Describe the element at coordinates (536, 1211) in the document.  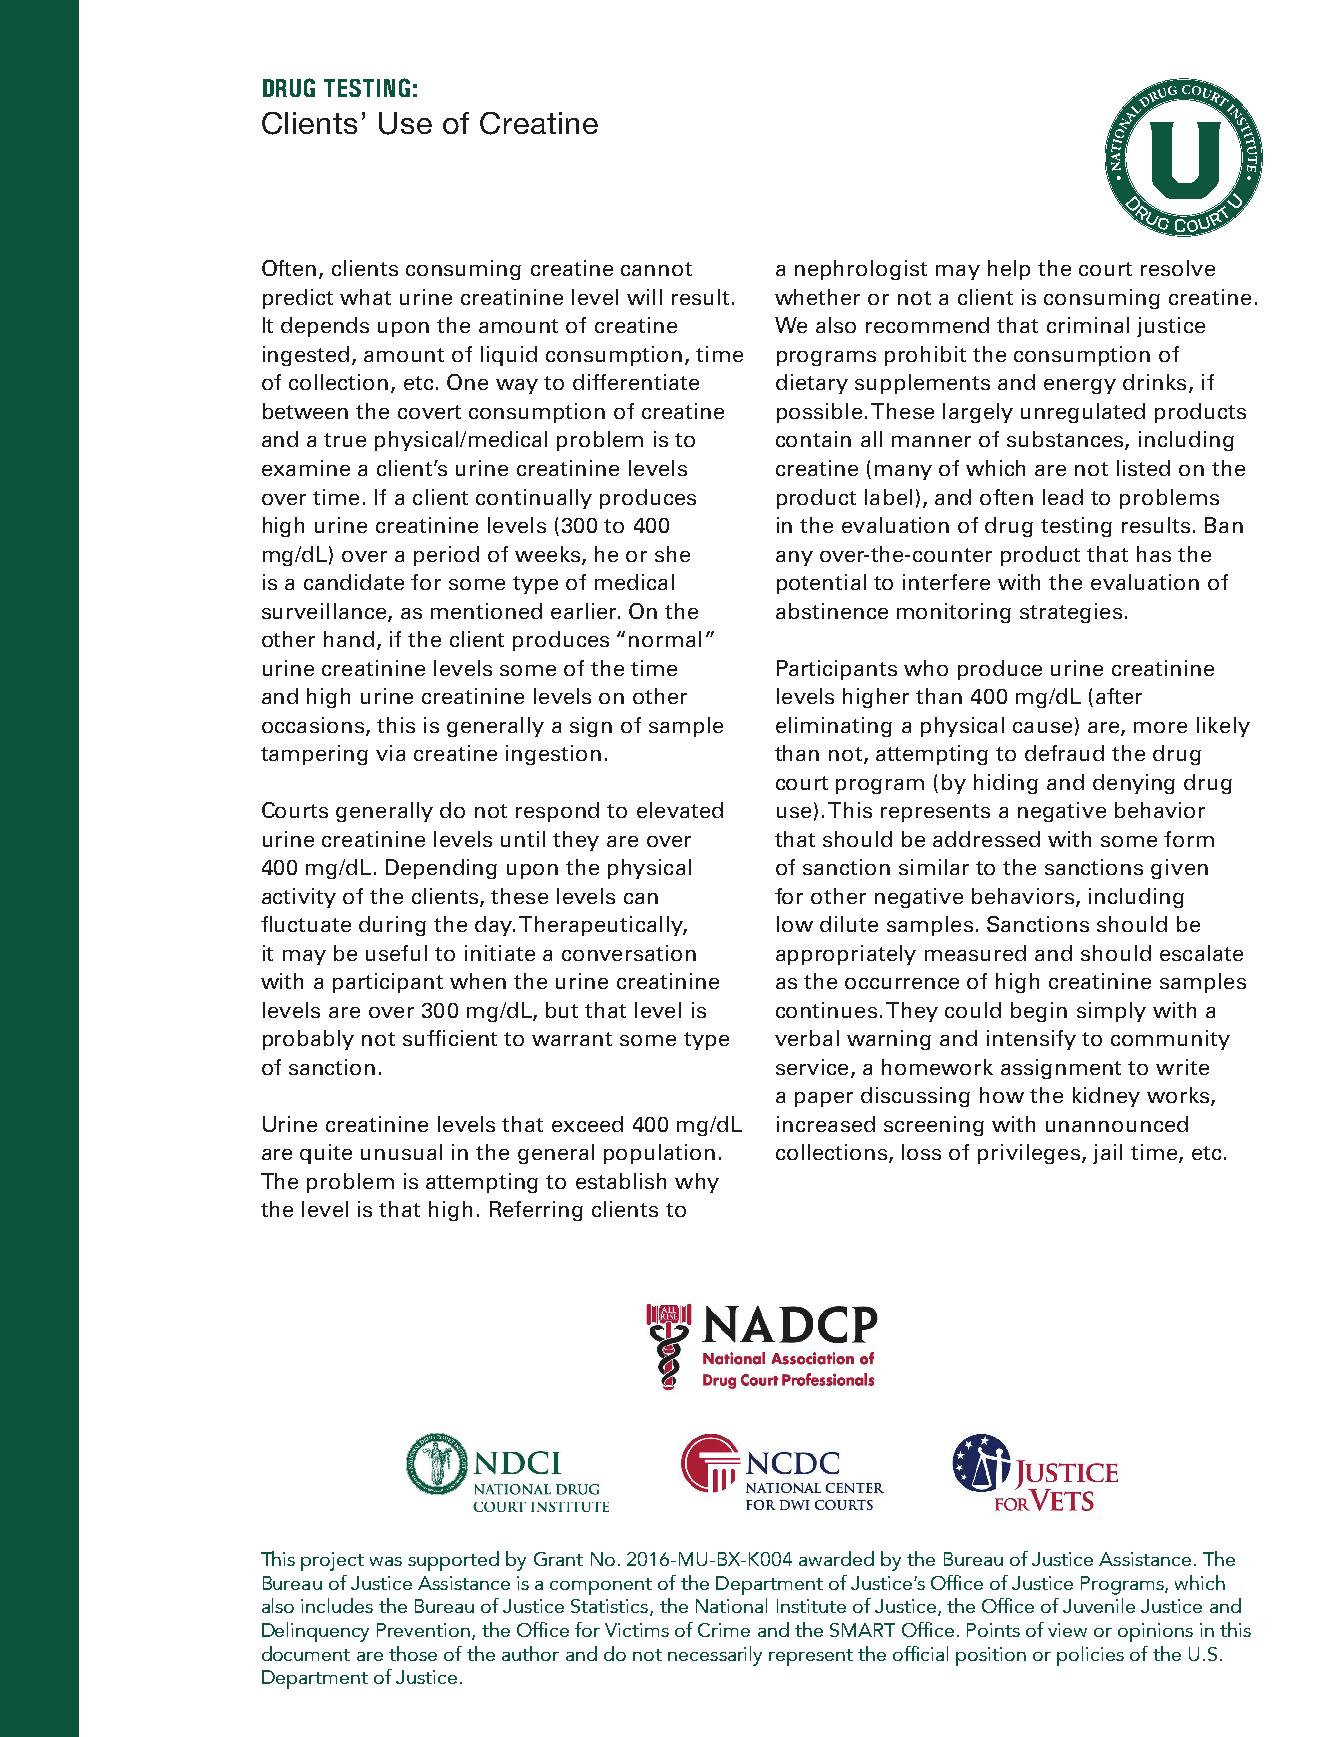
I see `Referring` at that location.
